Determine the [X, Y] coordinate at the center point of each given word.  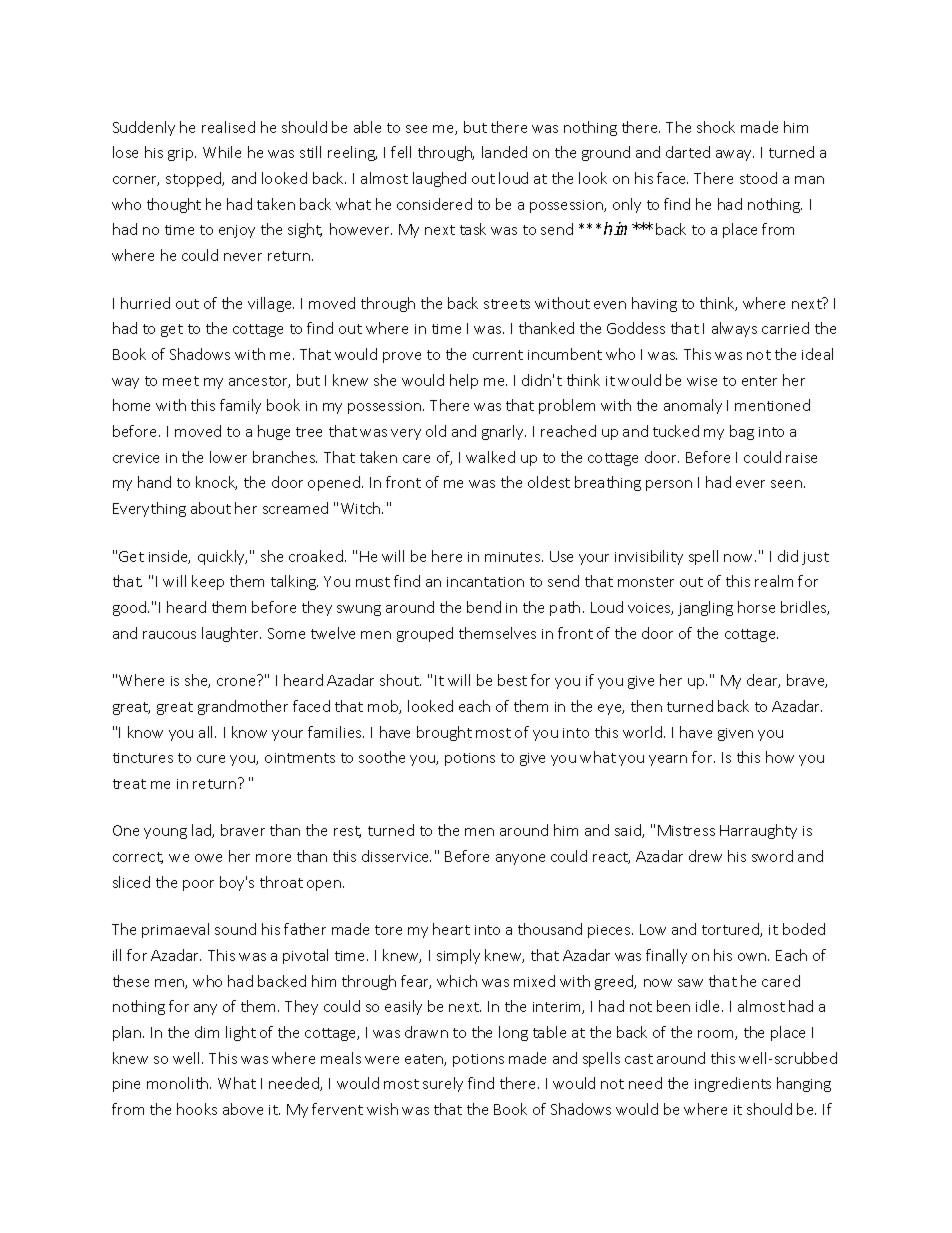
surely [443, 1084]
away [735, 155]
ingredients [733, 1084]
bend [484, 607]
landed [504, 152]
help [464, 381]
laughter [231, 634]
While [222, 152]
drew [705, 856]
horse [756, 607]
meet [181, 381]
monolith [179, 1083]
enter [759, 381]
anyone [520, 859]
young [165, 833]
